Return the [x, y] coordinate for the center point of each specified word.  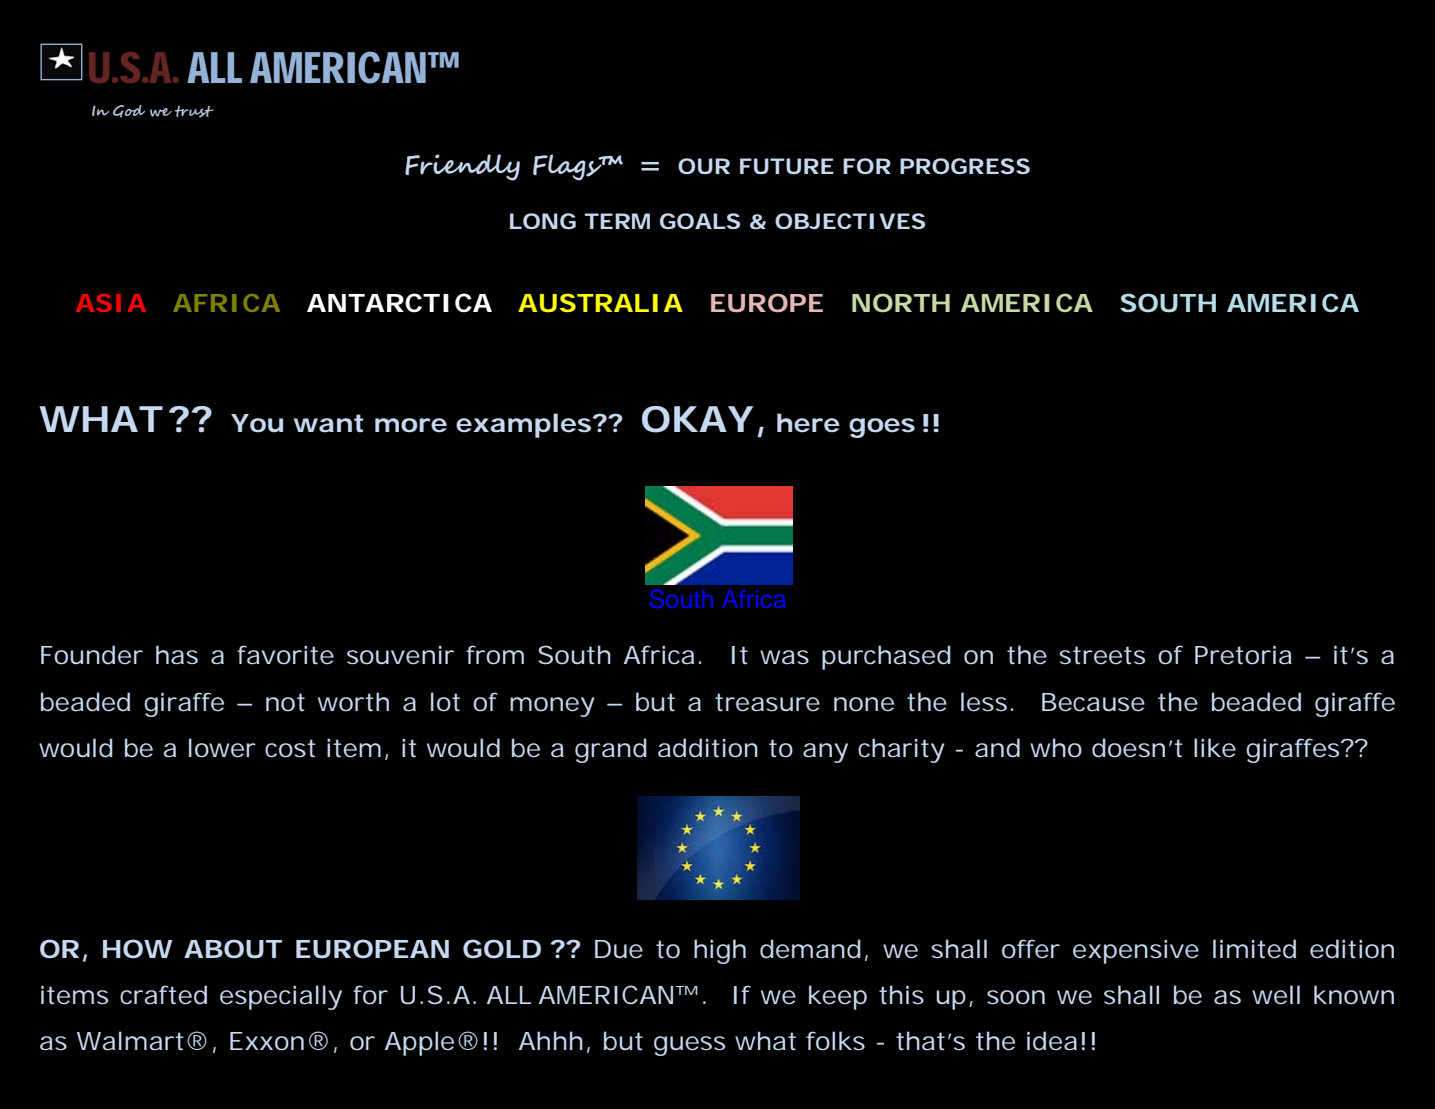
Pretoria [1243, 655]
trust [194, 112]
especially [281, 997]
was [784, 657]
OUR [704, 166]
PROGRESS [965, 166]
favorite [285, 655]
